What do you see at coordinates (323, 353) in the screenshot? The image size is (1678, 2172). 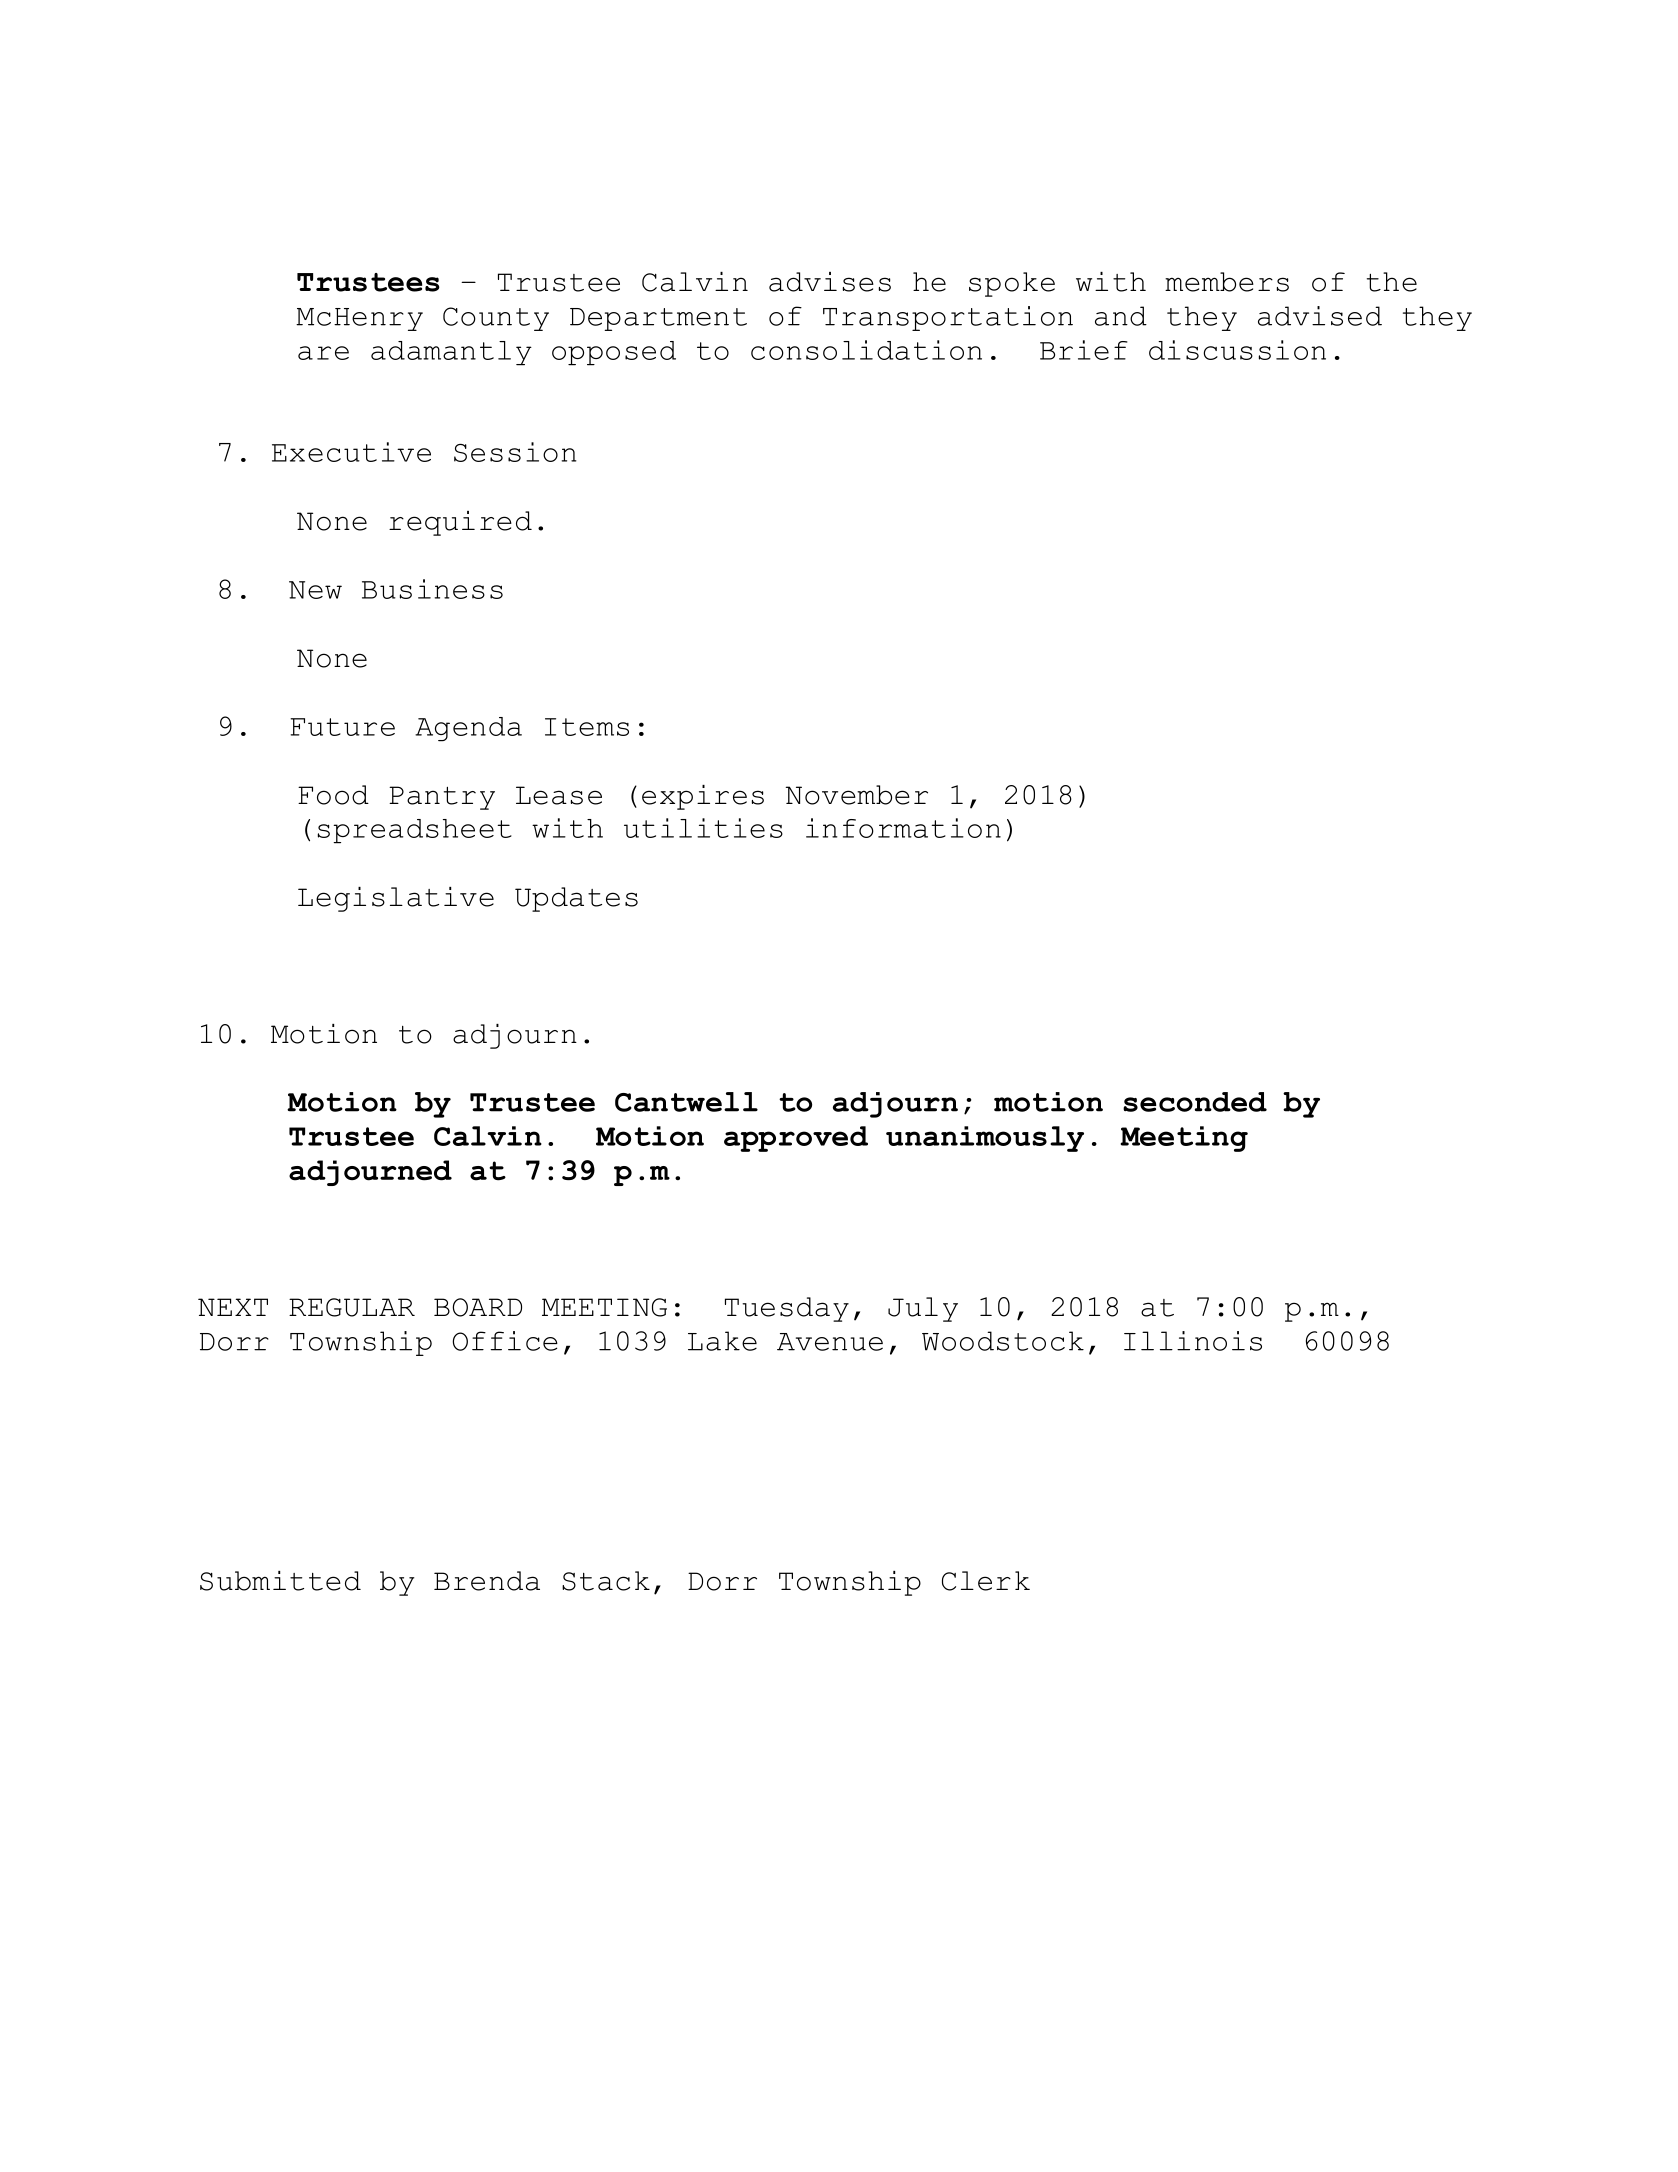 I see `are` at bounding box center [323, 353].
